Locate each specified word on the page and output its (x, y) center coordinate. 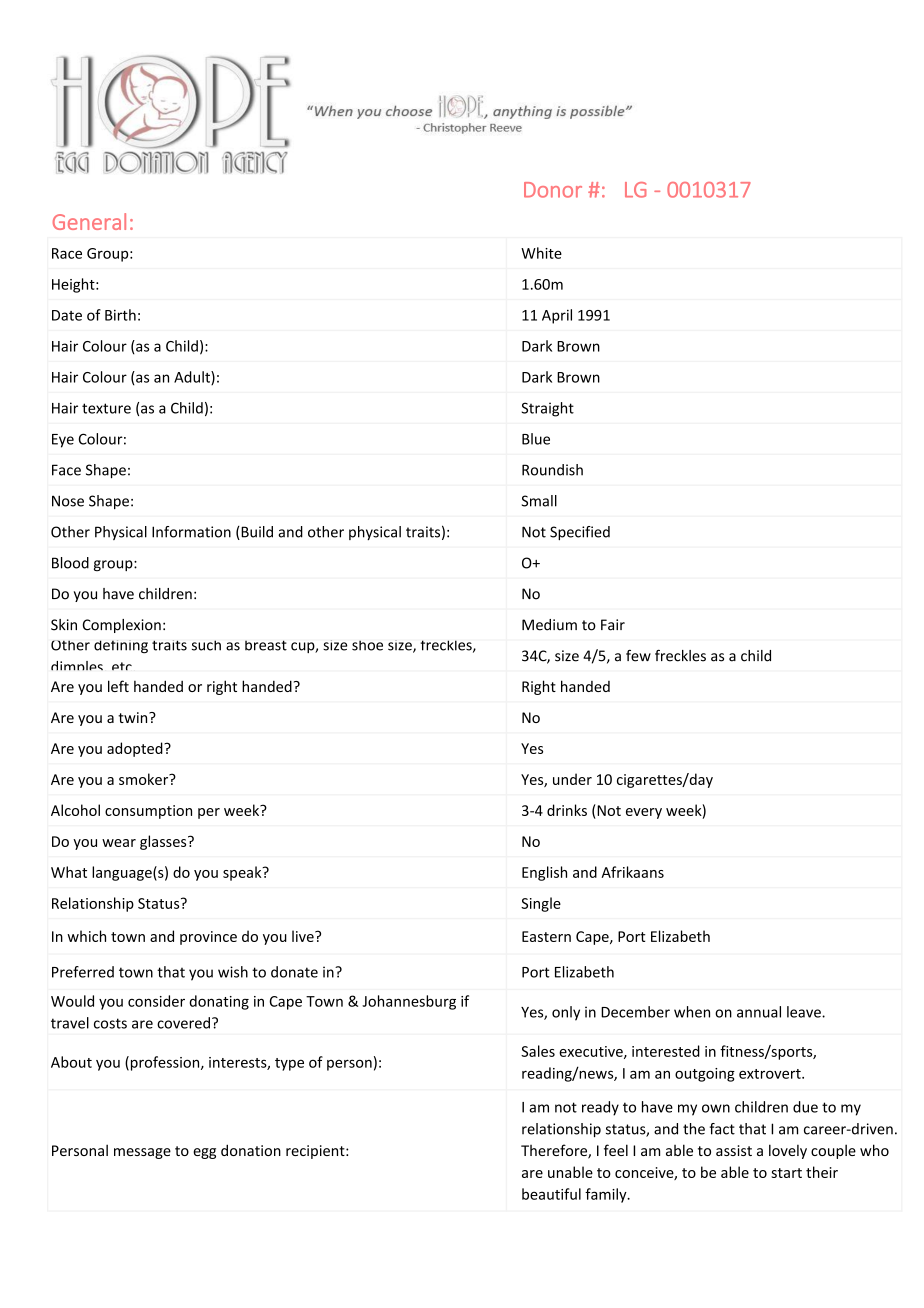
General (89, 221)
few (638, 656)
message (142, 1153)
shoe (367, 645)
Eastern (546, 936)
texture (106, 408)
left (118, 686)
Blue (536, 439)
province (208, 938)
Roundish (552, 470)
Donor (553, 190)
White (541, 253)
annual (759, 1012)
